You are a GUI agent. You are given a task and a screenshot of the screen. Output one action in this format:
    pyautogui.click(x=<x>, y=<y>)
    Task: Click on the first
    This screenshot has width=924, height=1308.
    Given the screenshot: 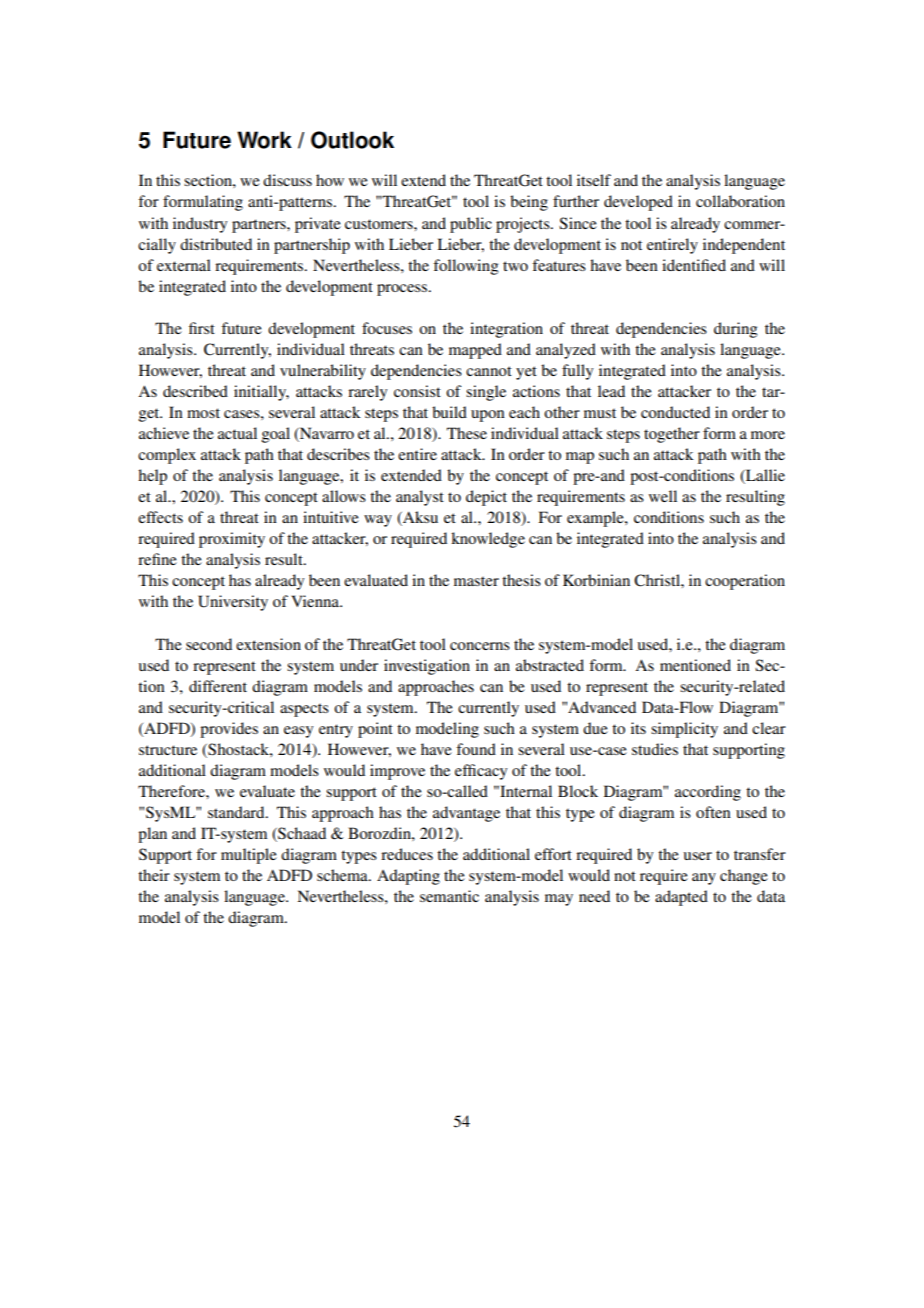 What is the action you would take?
    pyautogui.click(x=202, y=328)
